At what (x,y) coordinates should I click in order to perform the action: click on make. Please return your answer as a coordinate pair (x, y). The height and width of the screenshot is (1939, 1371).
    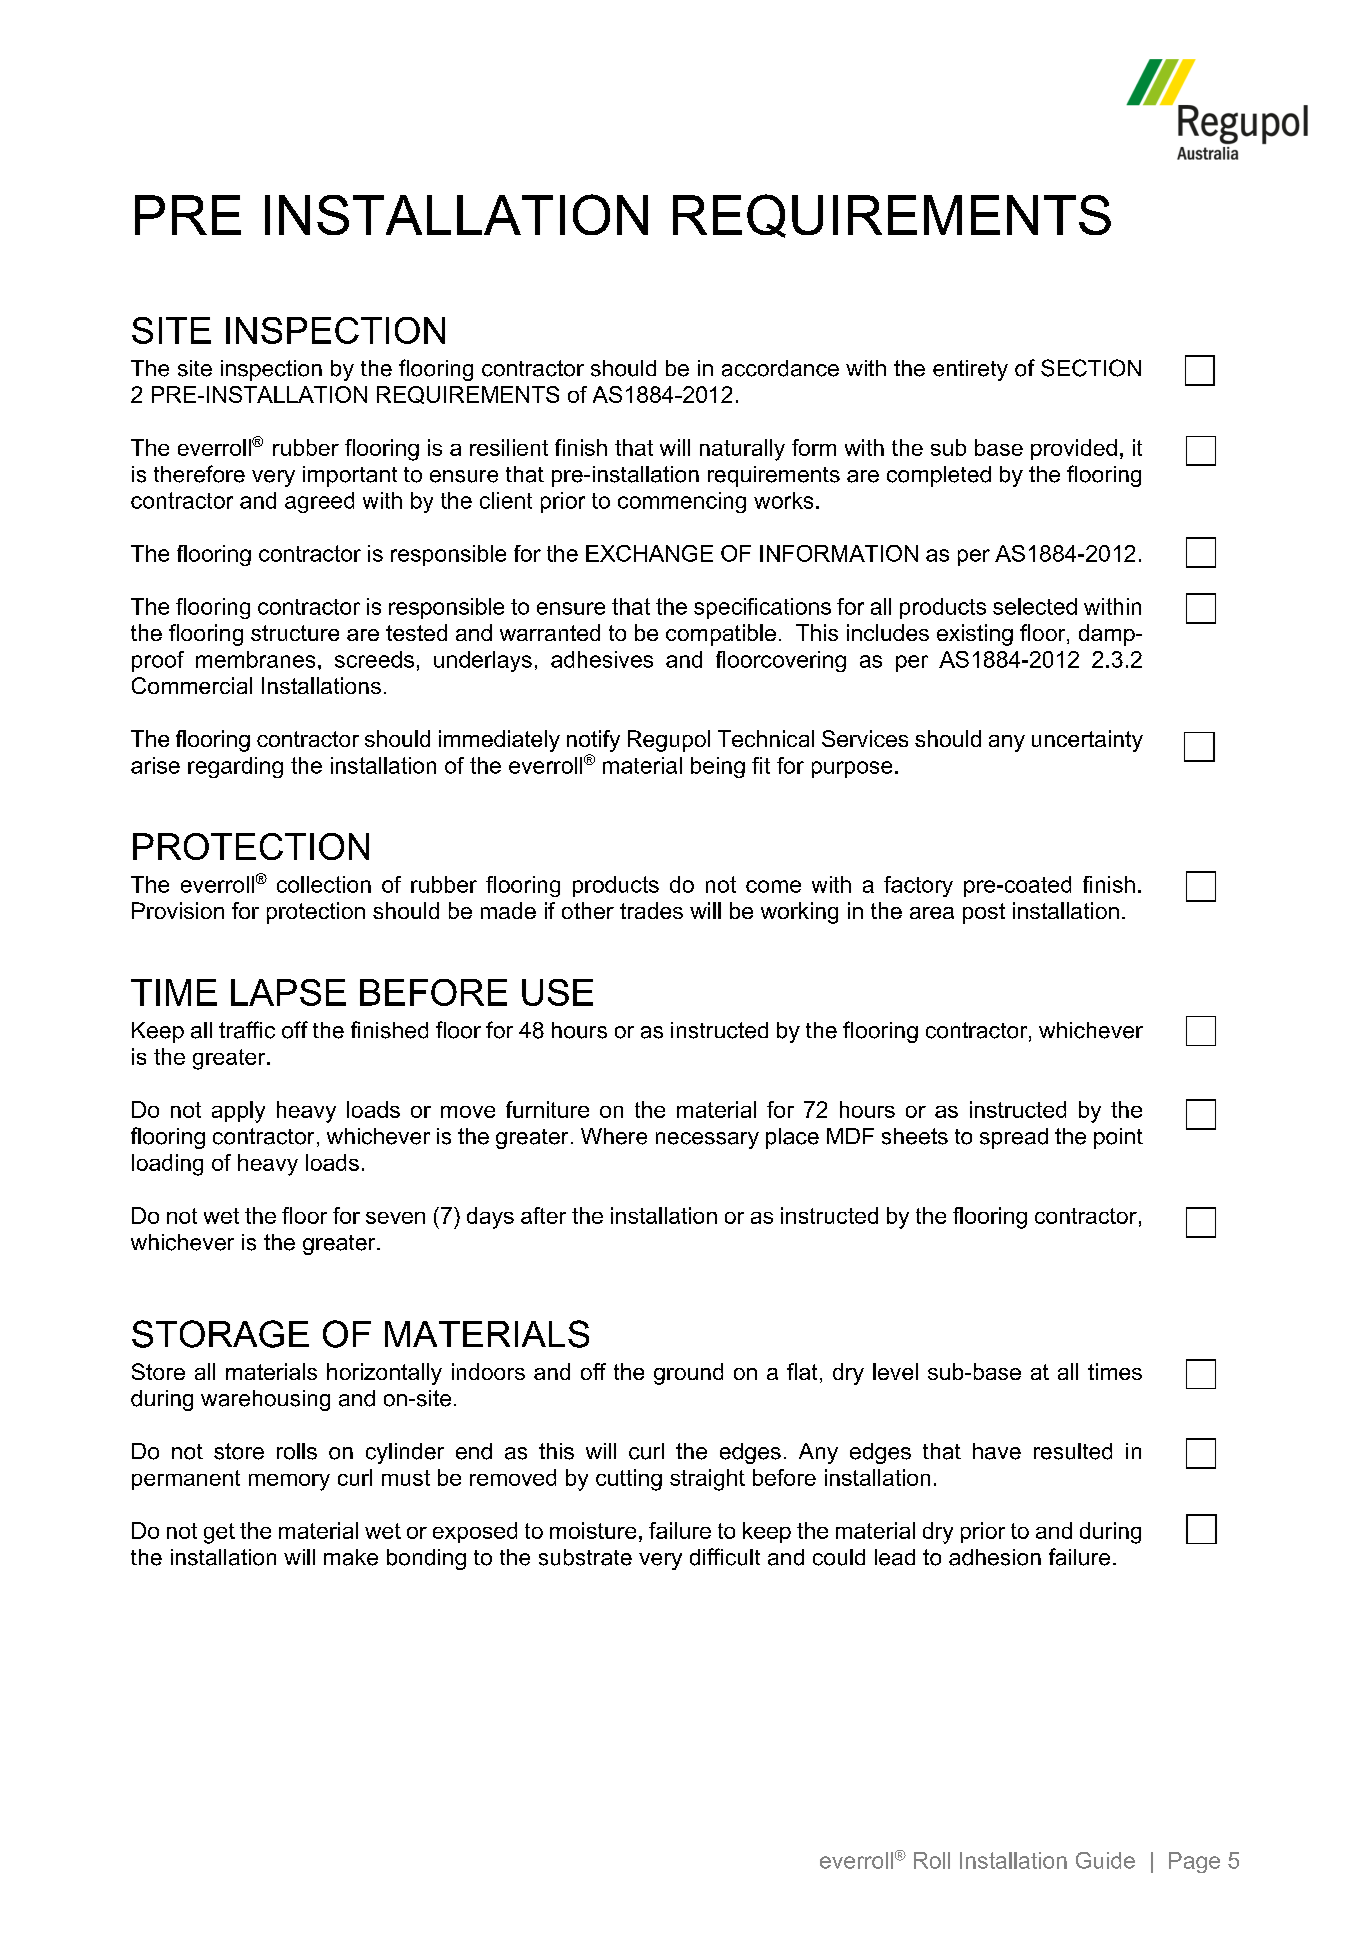
    Looking at the image, I should click on (351, 1557).
